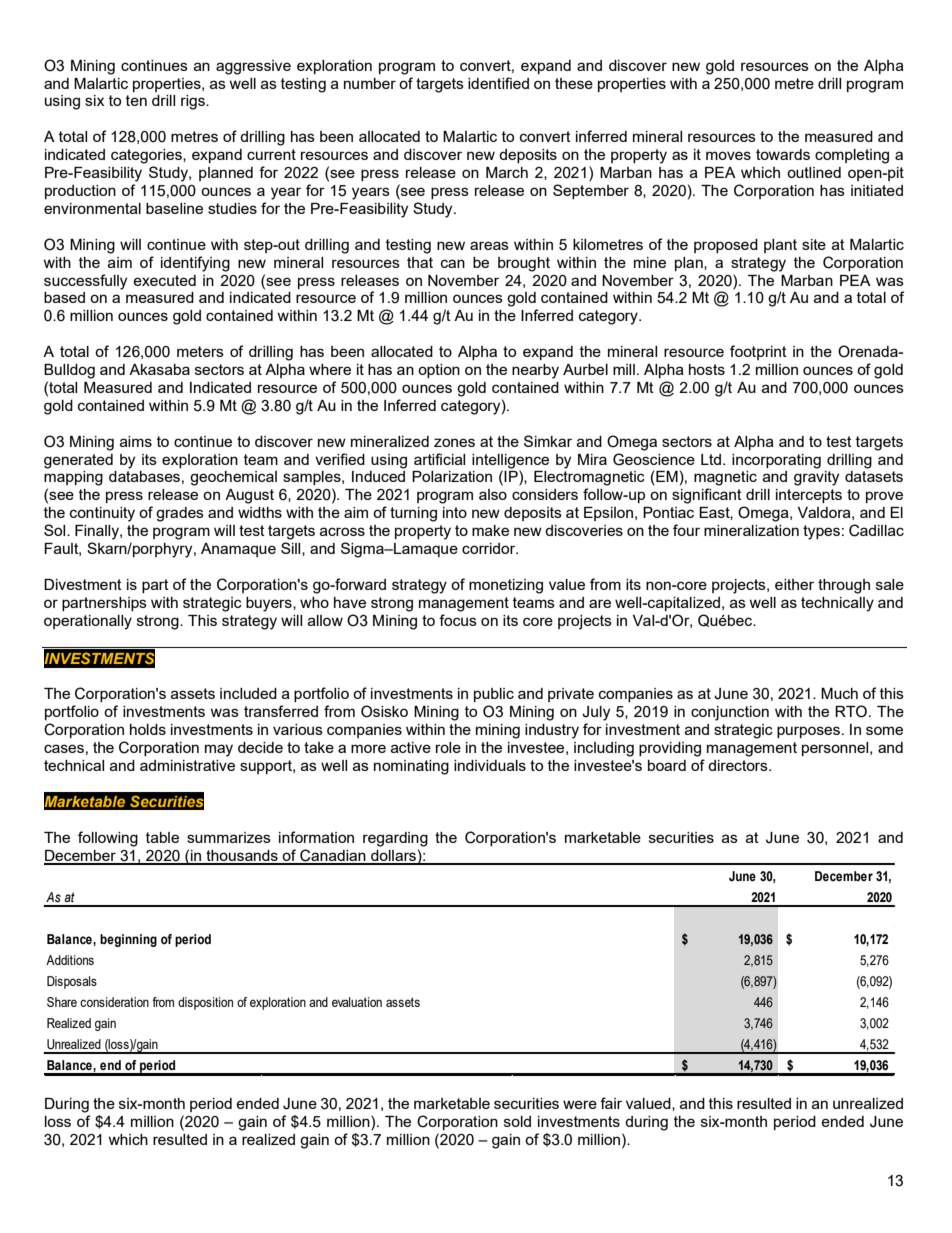  Describe the element at coordinates (498, 83) in the image. I see `identified` at that location.
